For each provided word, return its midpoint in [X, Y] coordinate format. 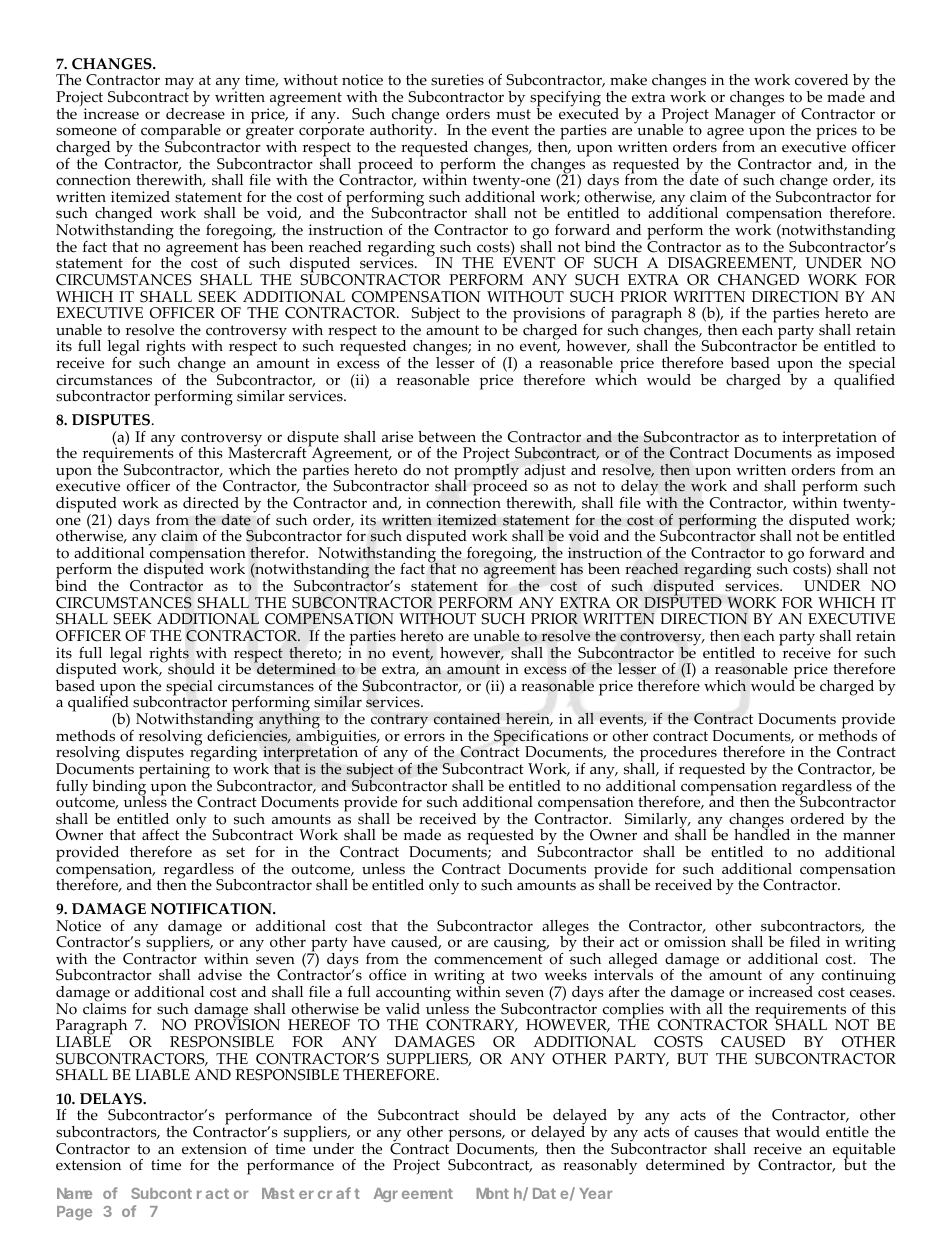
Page [74, 1213]
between [447, 437]
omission [695, 942]
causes [716, 1133]
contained [467, 719]
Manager [745, 115]
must [513, 114]
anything [289, 721]
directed [211, 503]
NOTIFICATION [212, 909]
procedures [678, 755]
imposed [865, 456]
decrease [195, 112]
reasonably [600, 1167]
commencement [488, 959]
